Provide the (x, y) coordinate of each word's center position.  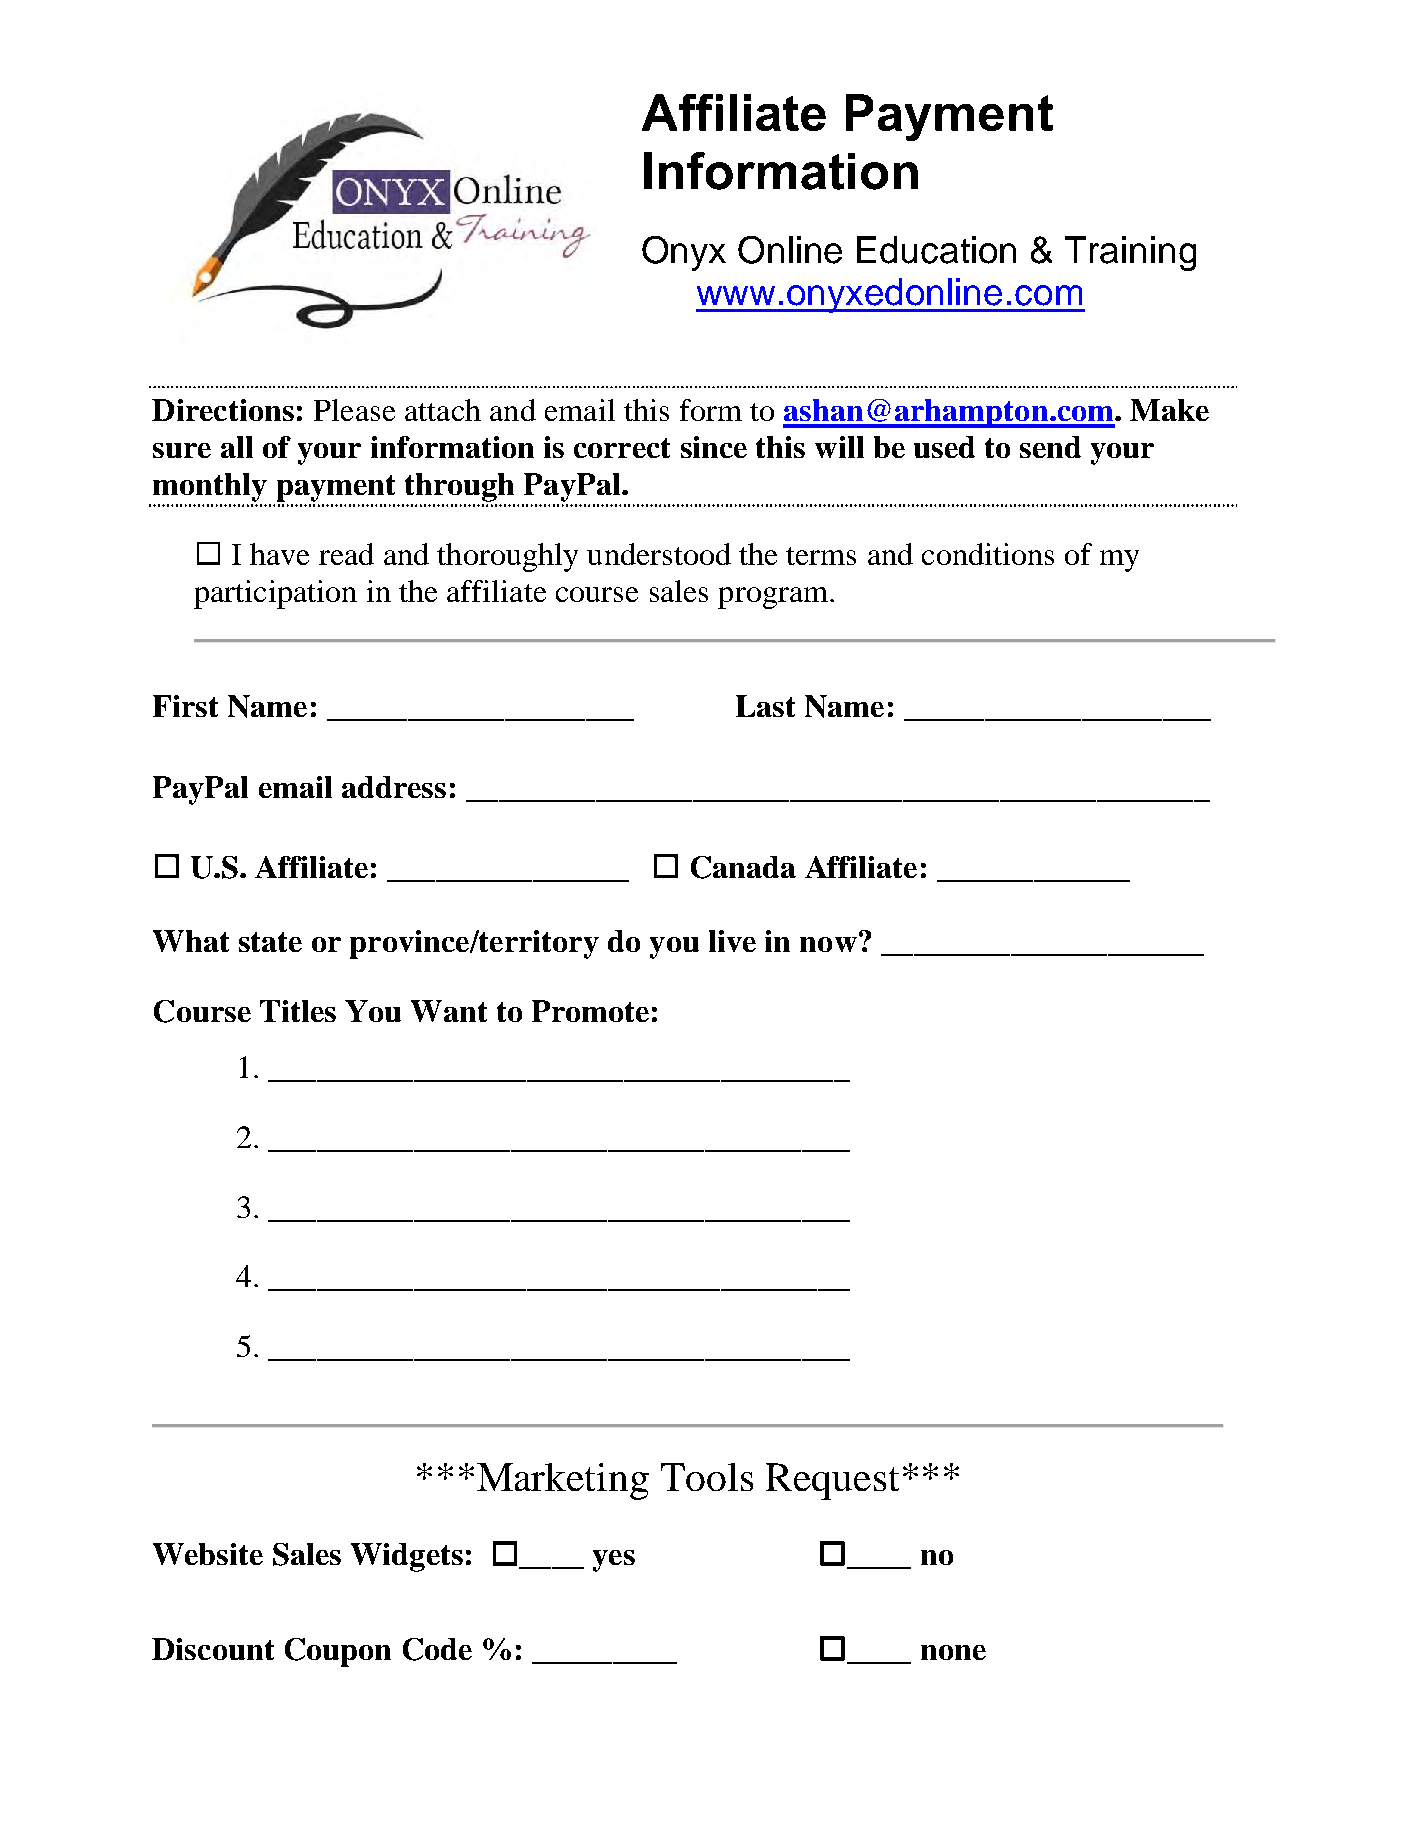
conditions (988, 554)
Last (765, 706)
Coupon (338, 1652)
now (828, 944)
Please (354, 410)
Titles (298, 1011)
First (185, 706)
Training (1130, 253)
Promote (590, 1011)
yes (614, 1561)
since (714, 447)
